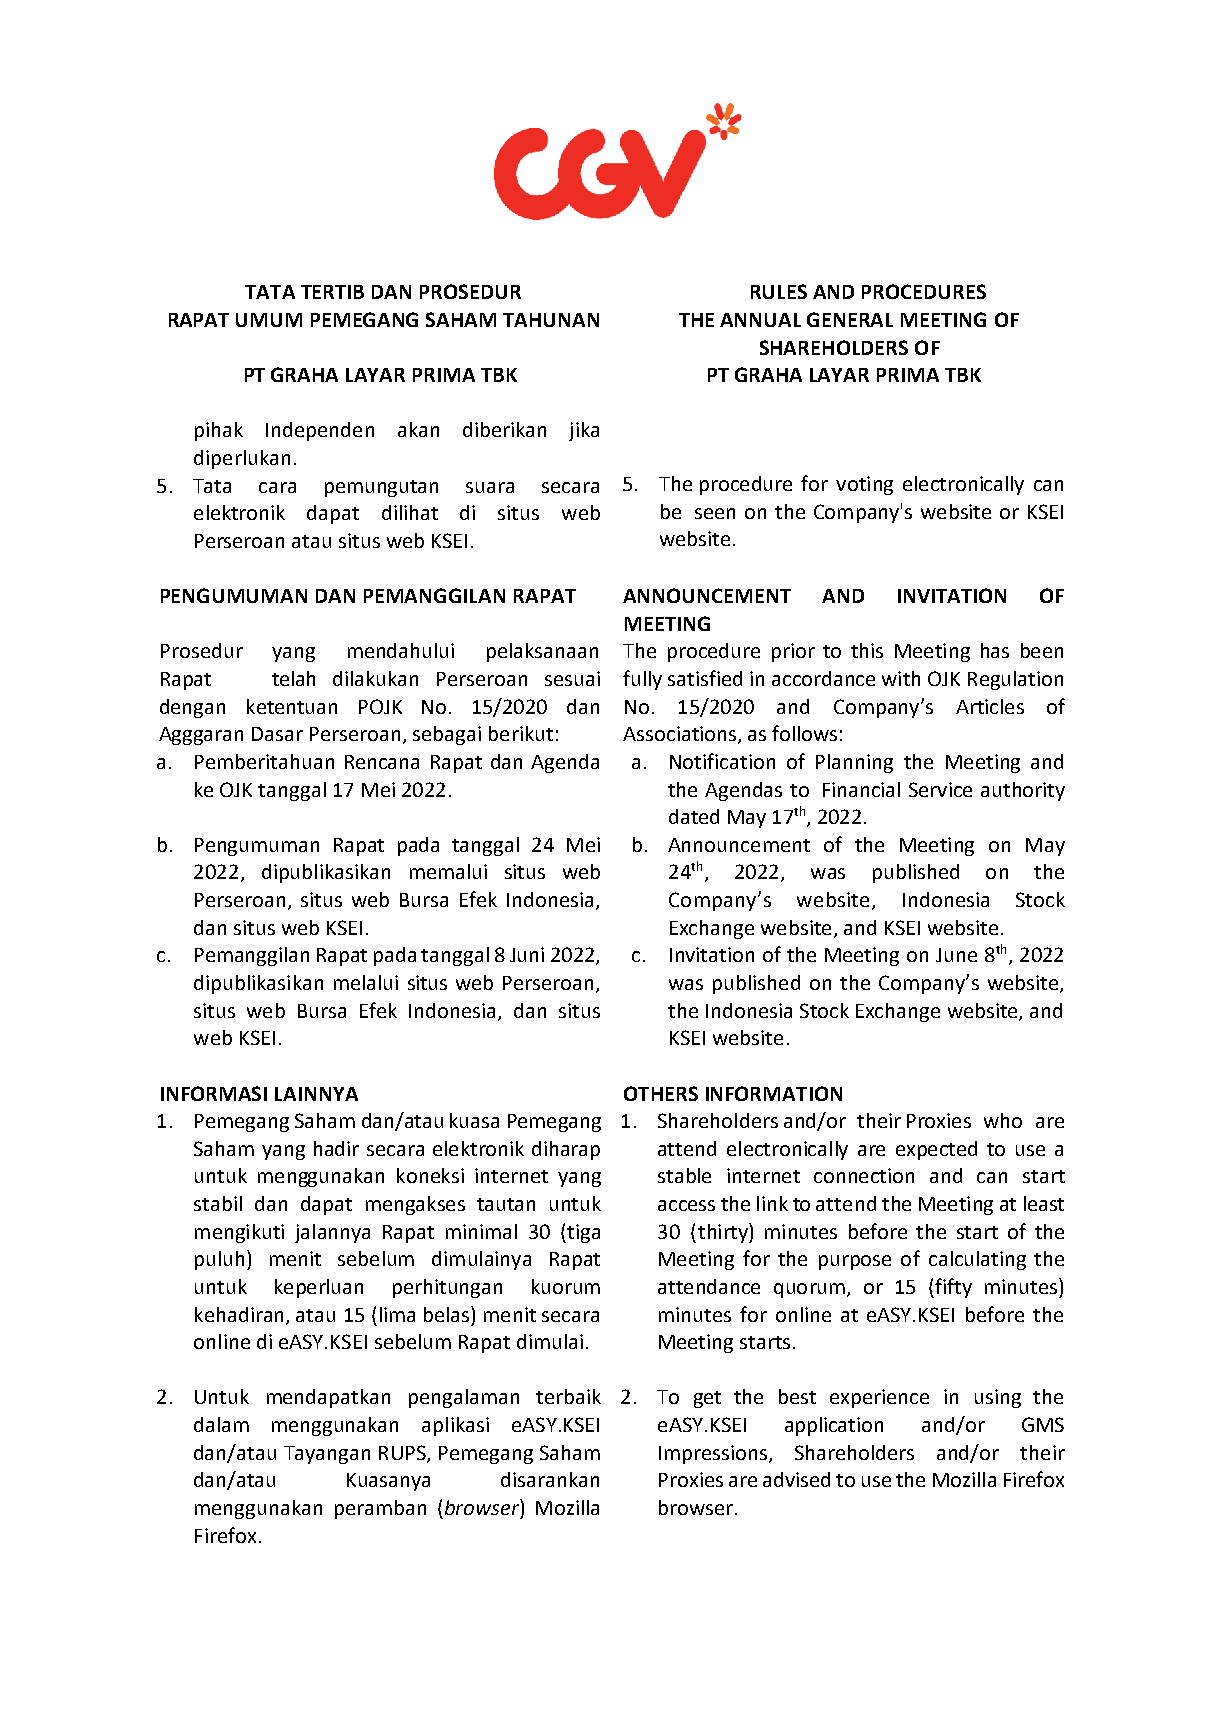 The width and height of the screenshot is (1225, 1732). I want to click on fully, so click(642, 680).
